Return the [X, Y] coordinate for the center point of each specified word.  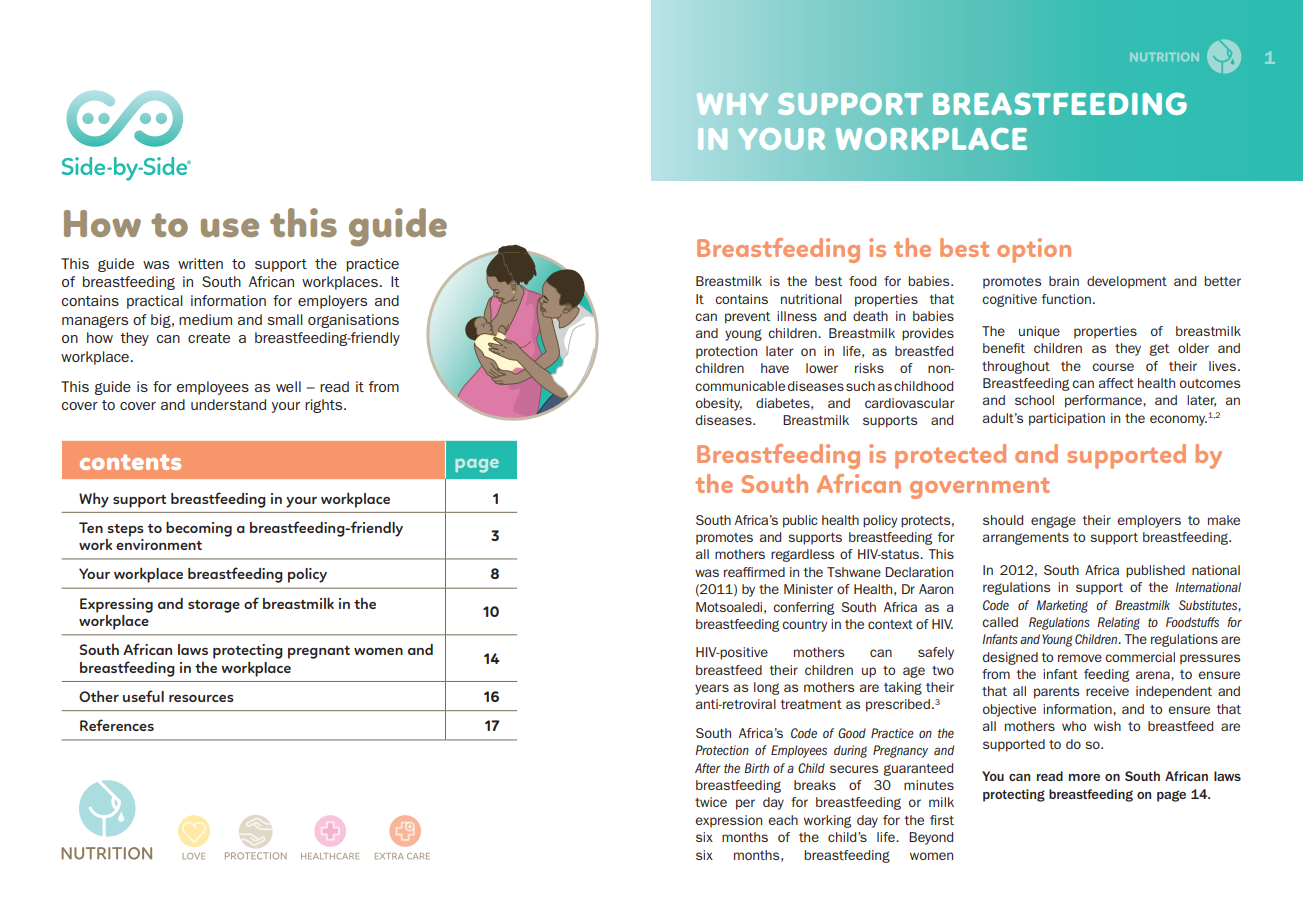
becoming [199, 529]
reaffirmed [754, 572]
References [117, 725]
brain [1064, 281]
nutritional [811, 299]
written [200, 263]
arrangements [1026, 539]
